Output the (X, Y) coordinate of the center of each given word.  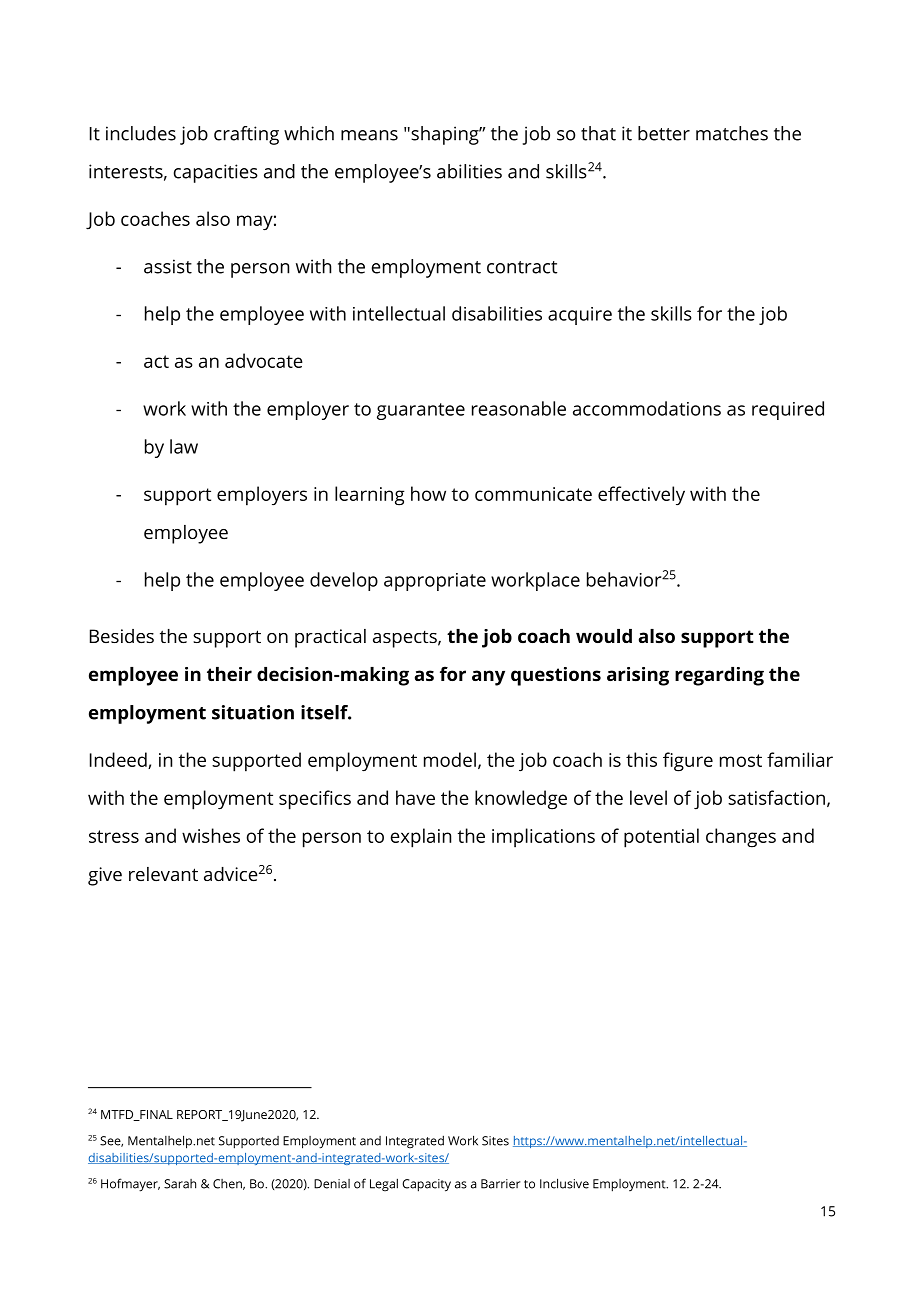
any (488, 678)
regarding (719, 676)
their (229, 674)
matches (732, 133)
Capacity (426, 1185)
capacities (216, 173)
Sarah (180, 1184)
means (369, 135)
